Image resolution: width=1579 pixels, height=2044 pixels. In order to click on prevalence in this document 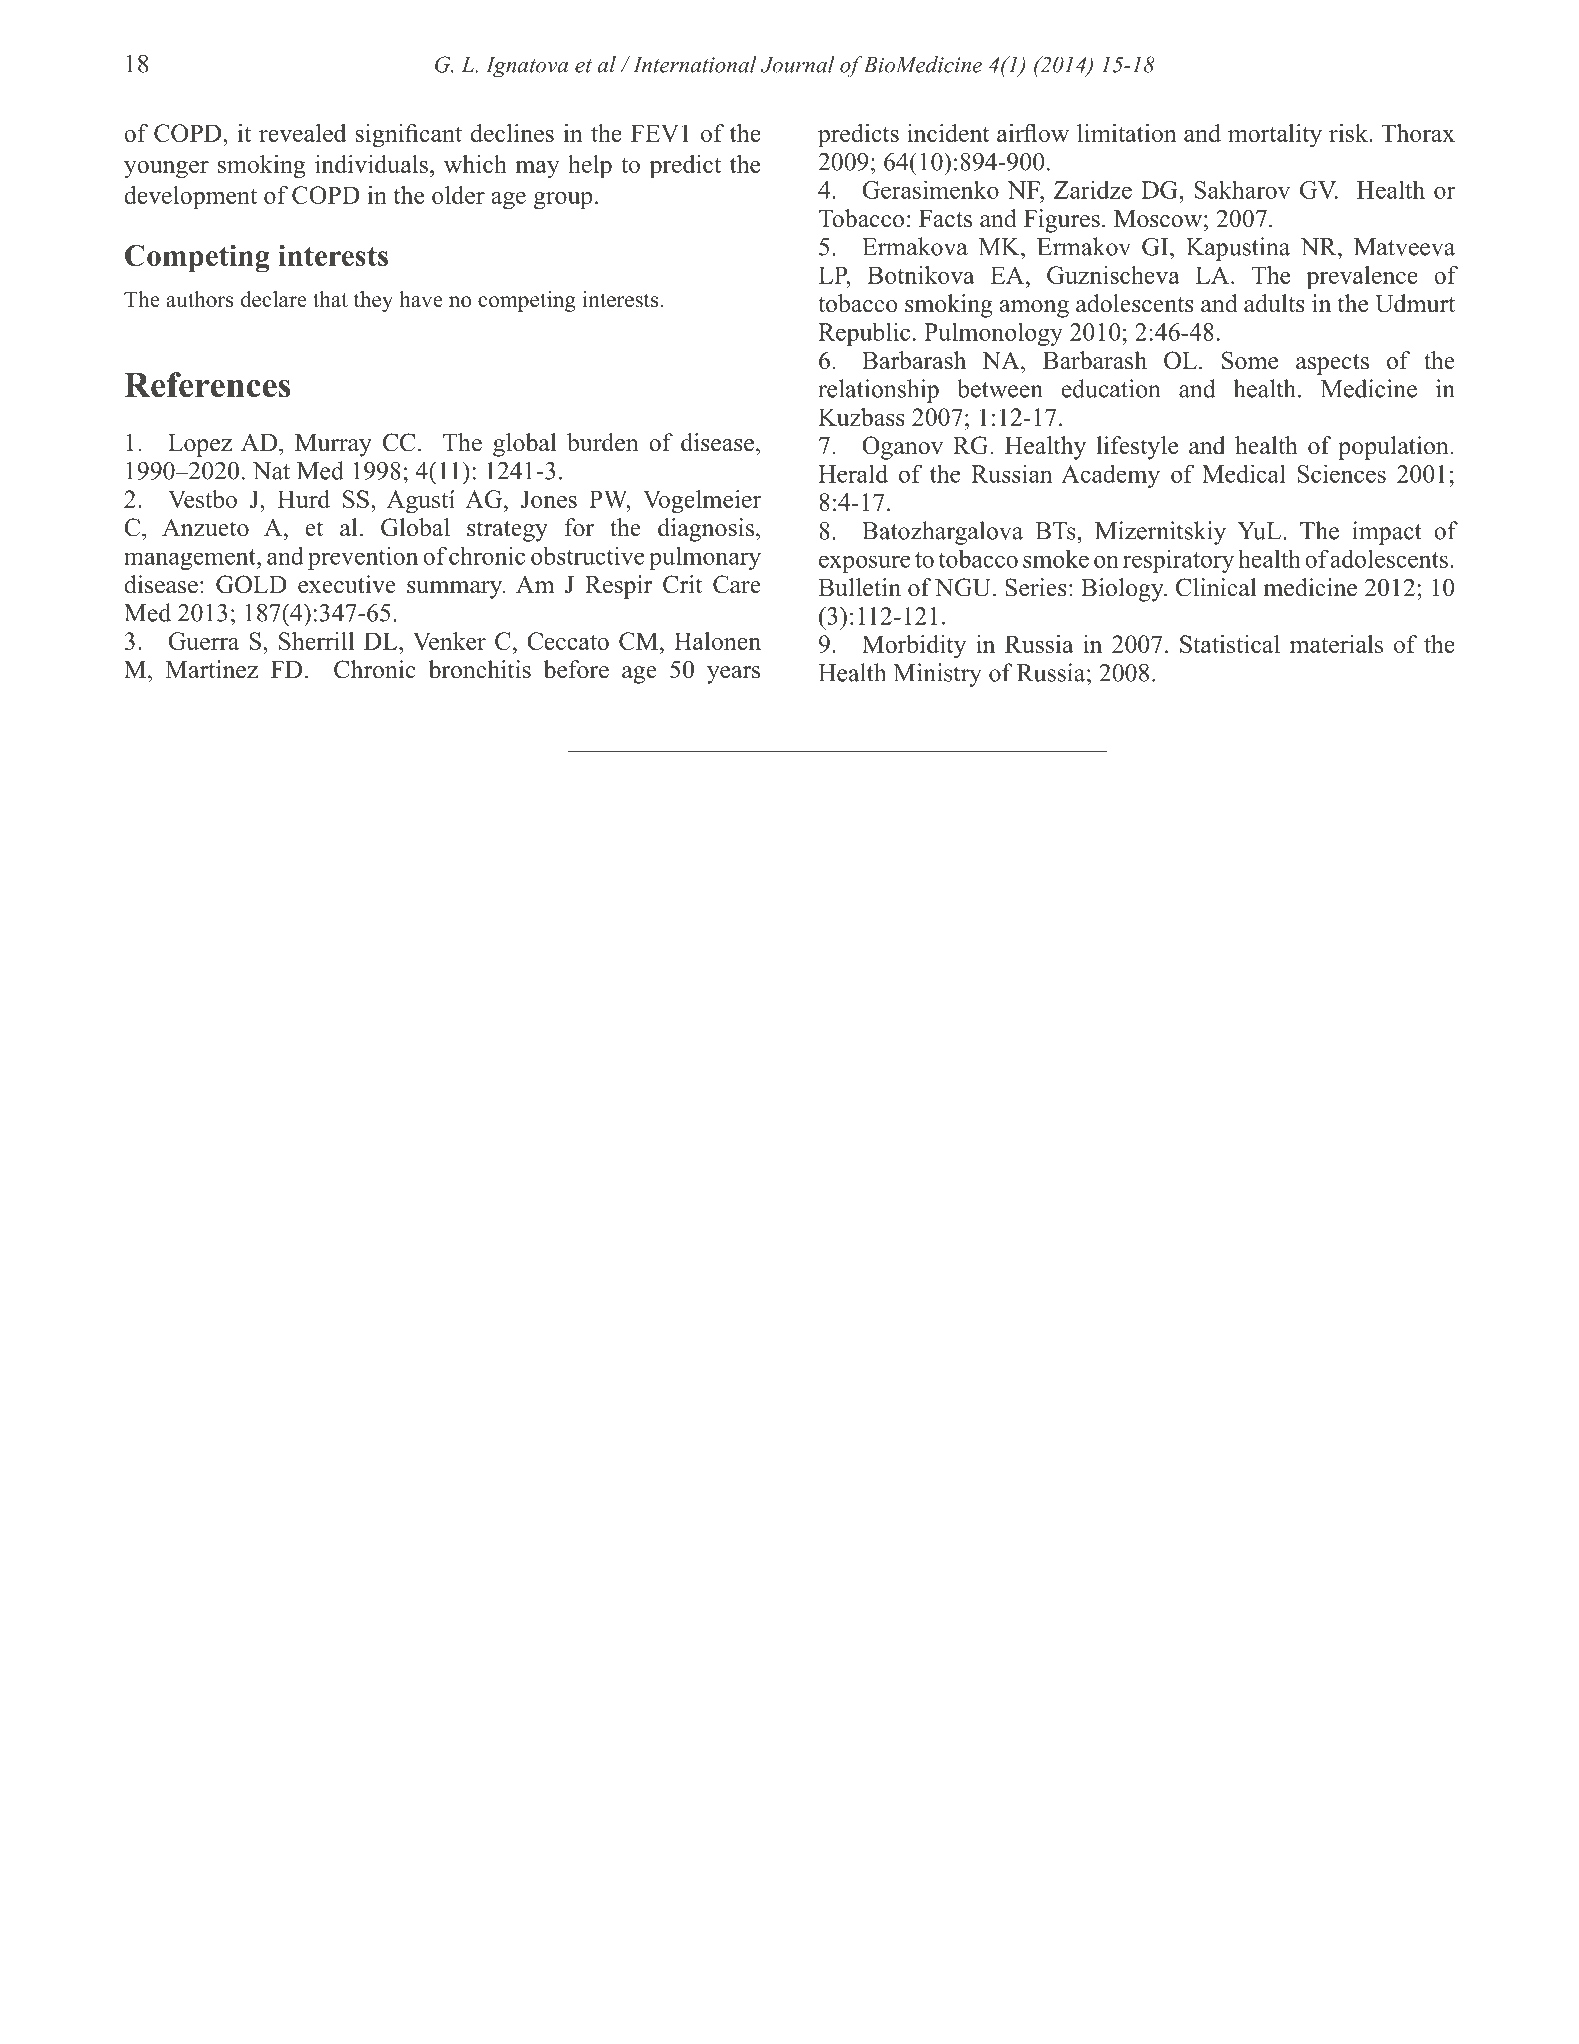, I will do `click(1362, 278)`.
